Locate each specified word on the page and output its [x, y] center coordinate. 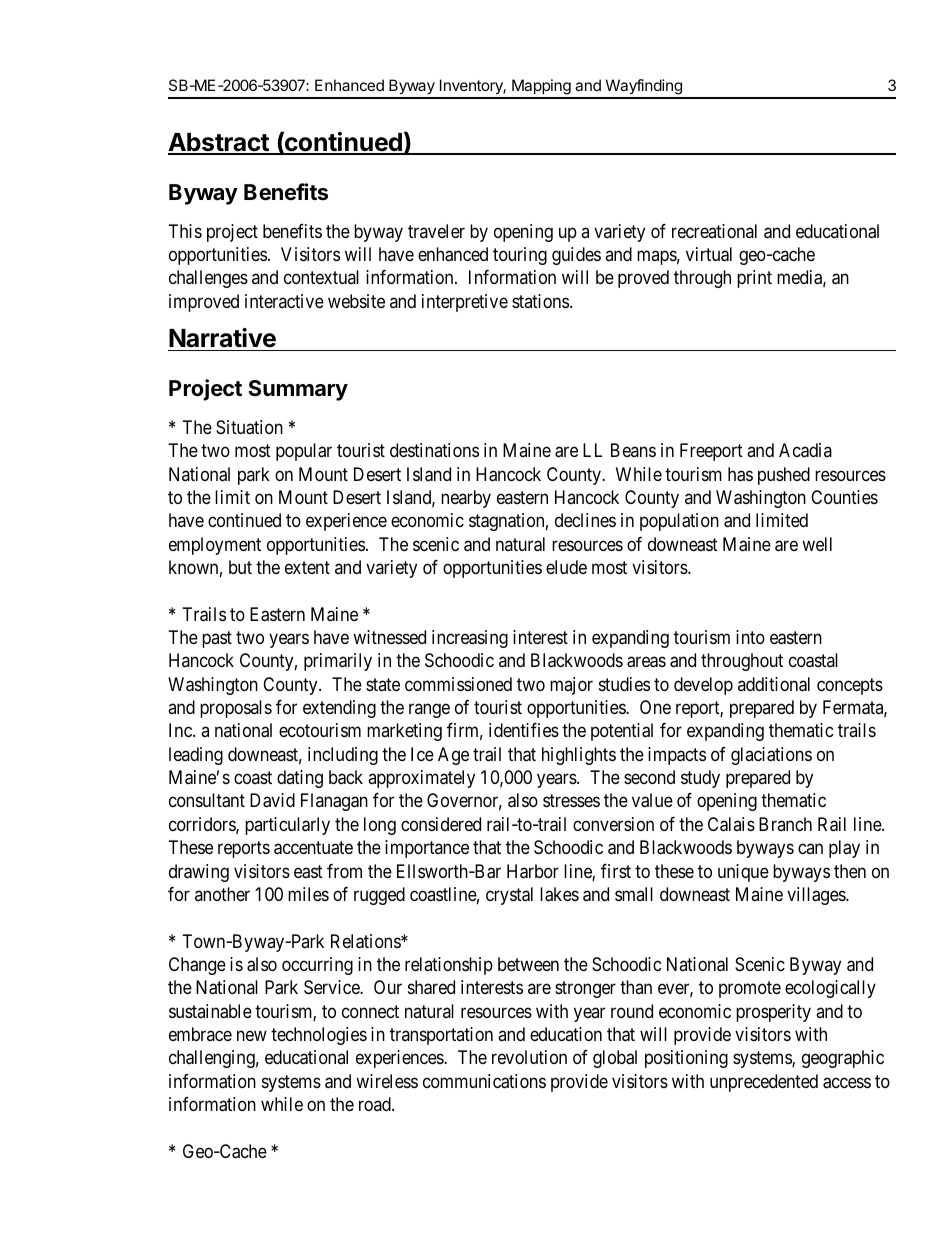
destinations [434, 450]
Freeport [711, 452]
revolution [529, 1057]
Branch [785, 824]
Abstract [219, 143]
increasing [470, 639]
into [750, 637]
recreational [714, 231]
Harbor [533, 871]
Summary [298, 390]
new [252, 1035]
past [217, 639]
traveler [436, 231]
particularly [287, 826]
